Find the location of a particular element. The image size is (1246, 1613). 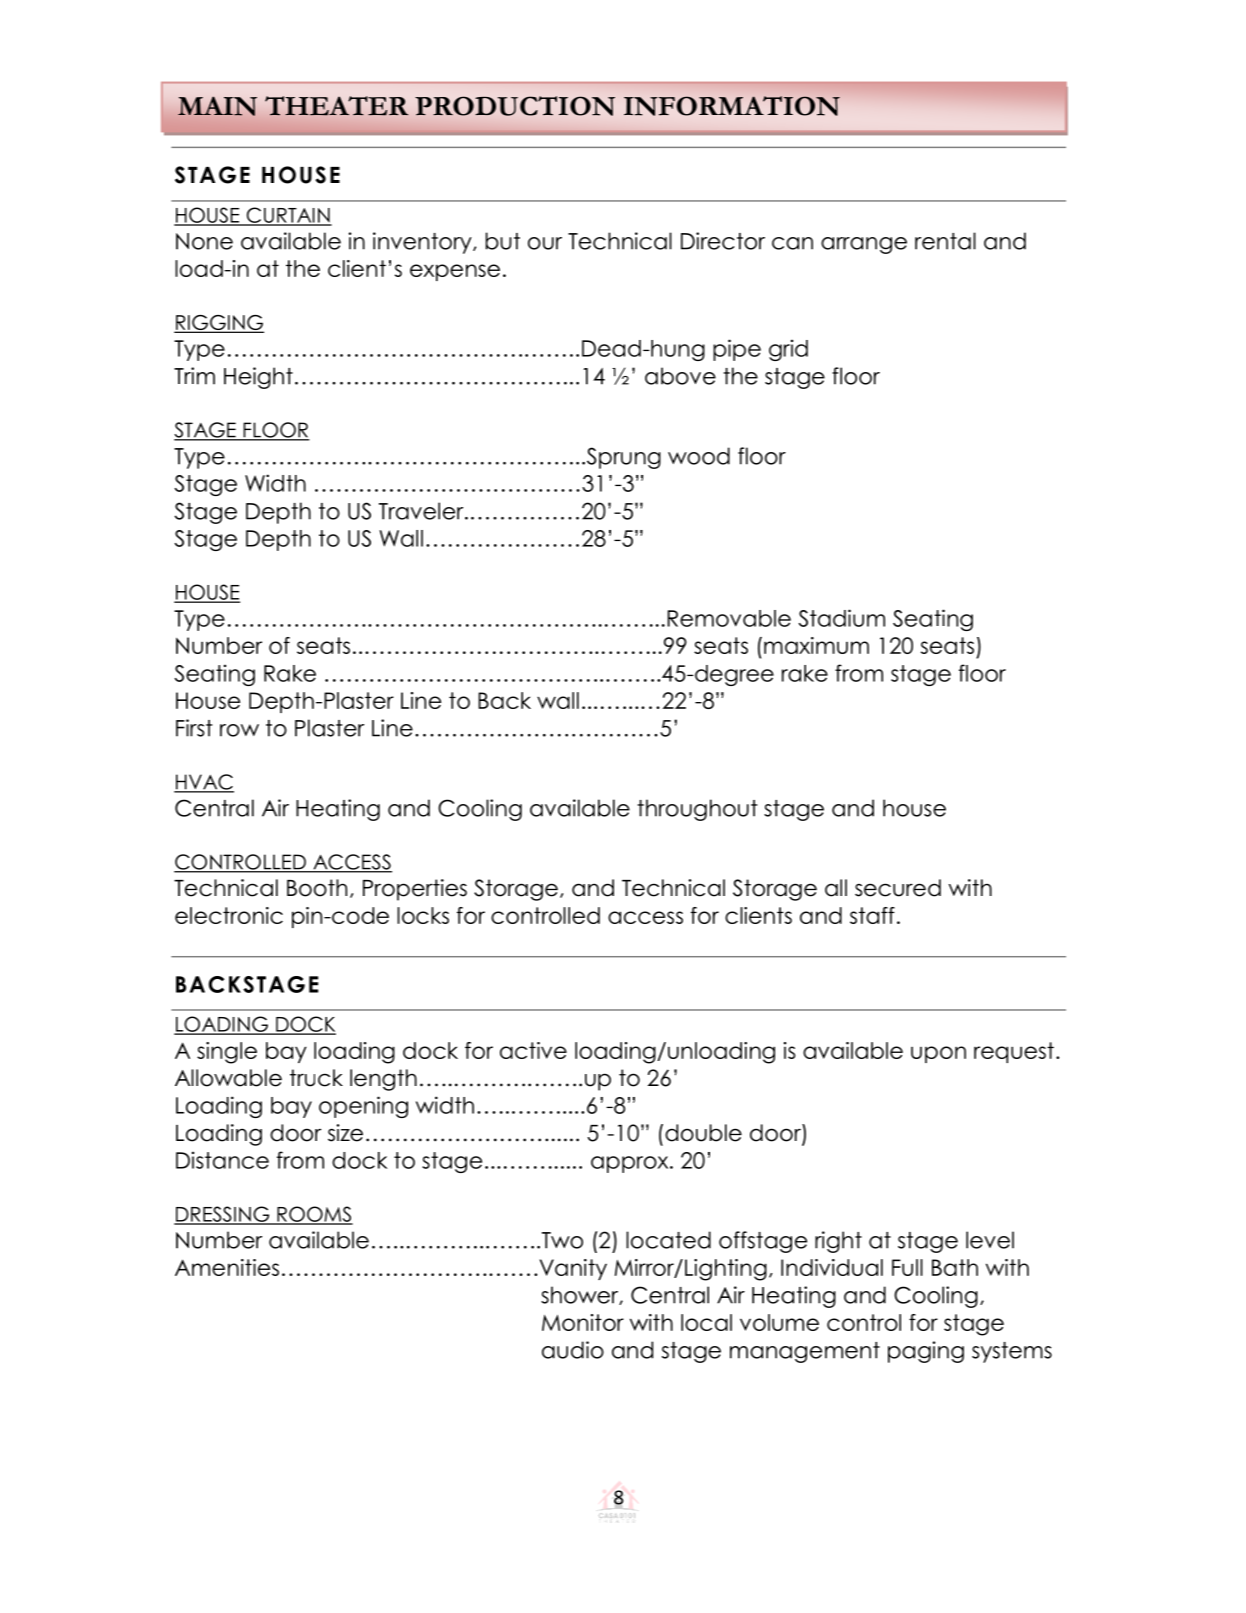

rental is located at coordinates (945, 241).
